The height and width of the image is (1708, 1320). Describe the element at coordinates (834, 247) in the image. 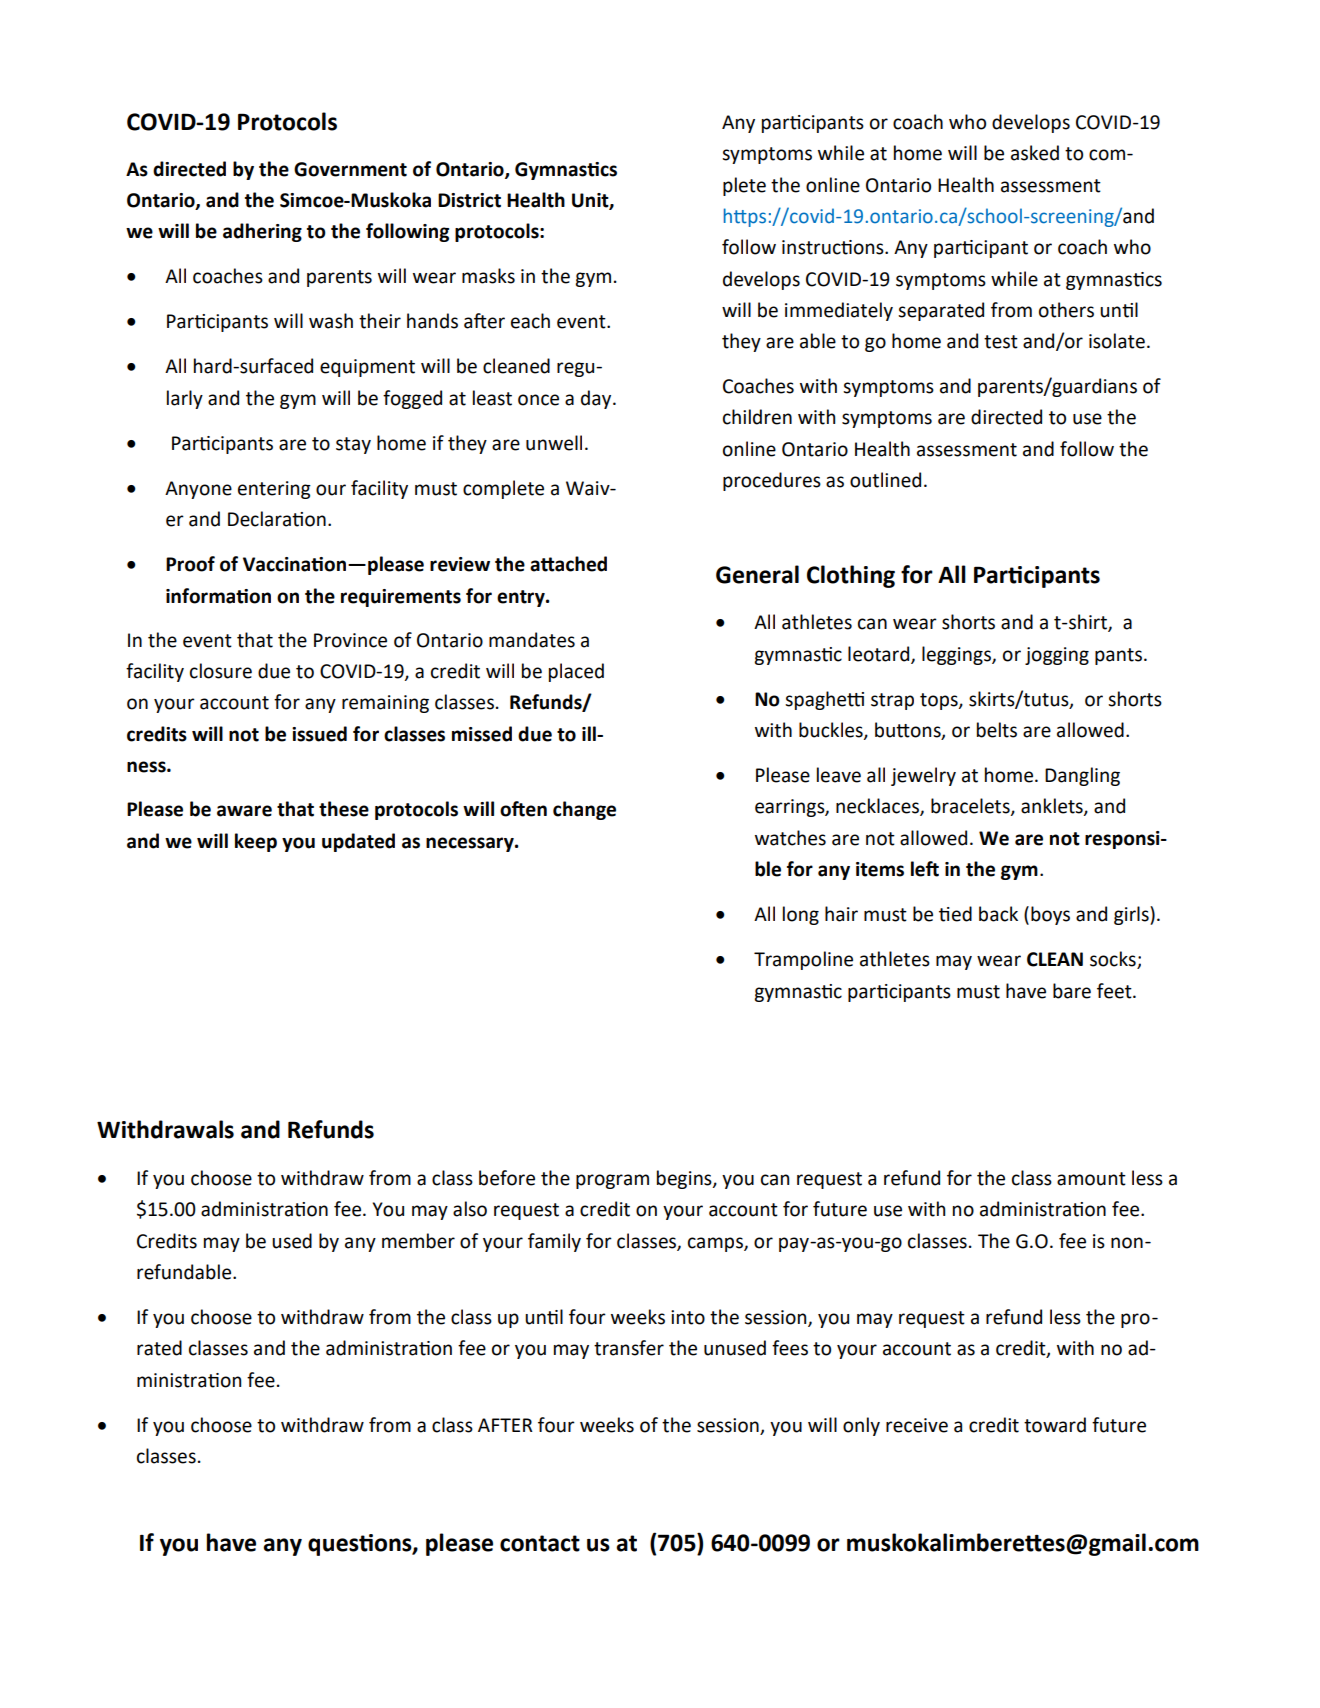

I see `instructions` at that location.
